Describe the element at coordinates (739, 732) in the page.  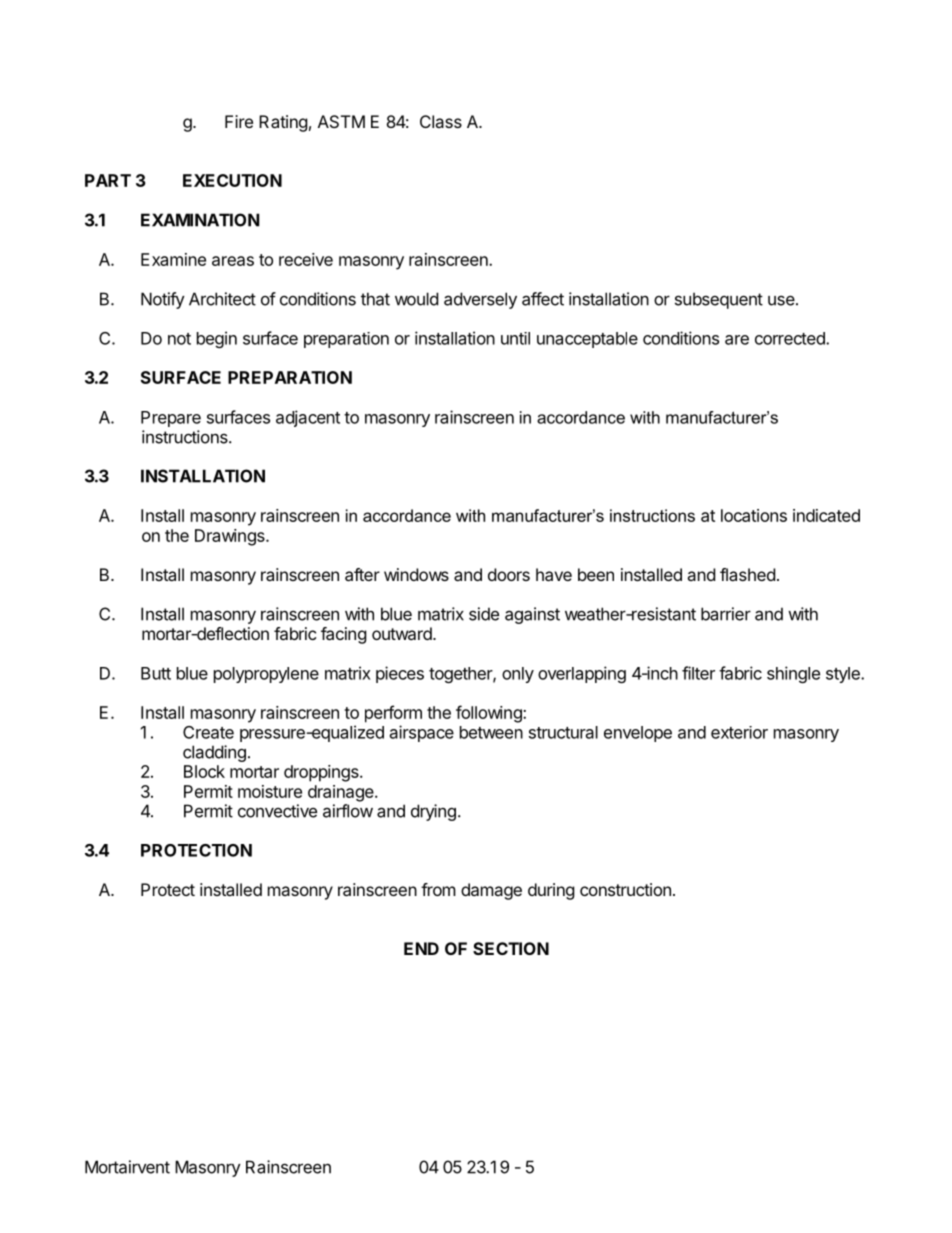
I see `exterior` at that location.
